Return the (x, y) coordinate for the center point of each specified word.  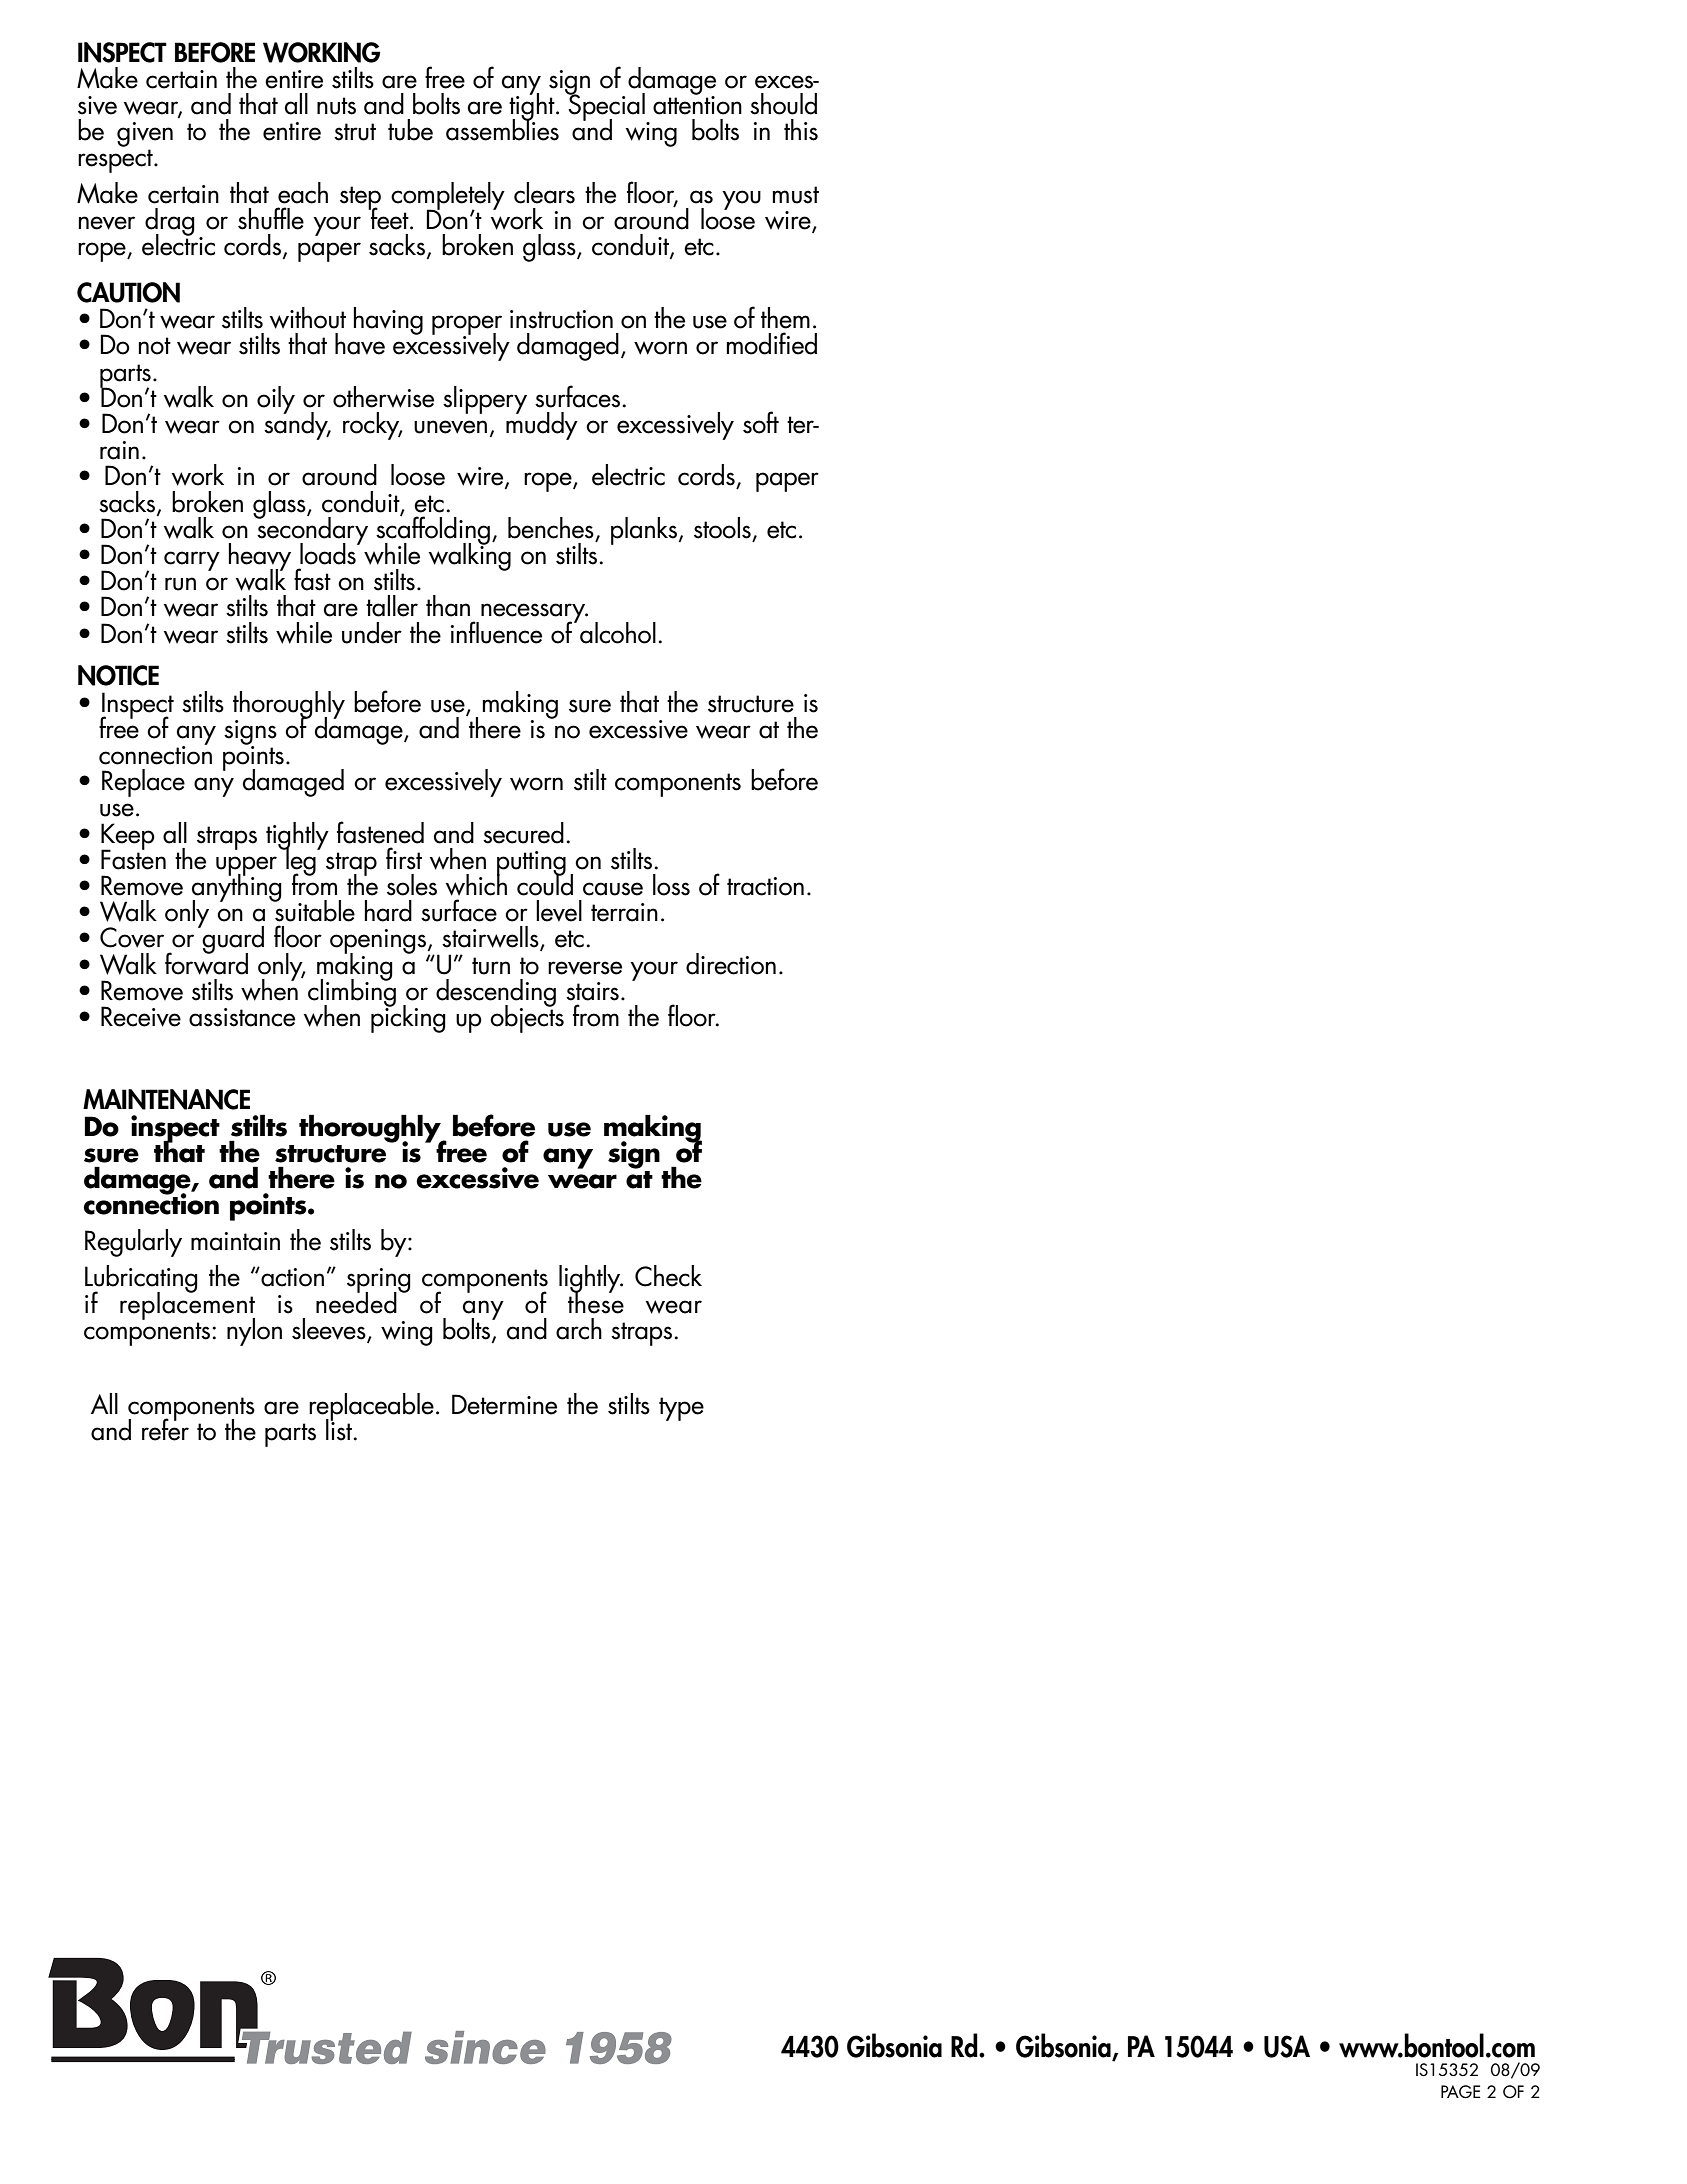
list (340, 1428)
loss (671, 885)
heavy (260, 558)
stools (722, 528)
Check (668, 1276)
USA (1287, 2046)
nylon (254, 1332)
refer (165, 1428)
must (796, 195)
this (801, 130)
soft (761, 422)
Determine (504, 1404)
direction (731, 964)
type (681, 1409)
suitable (314, 910)
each (303, 193)
